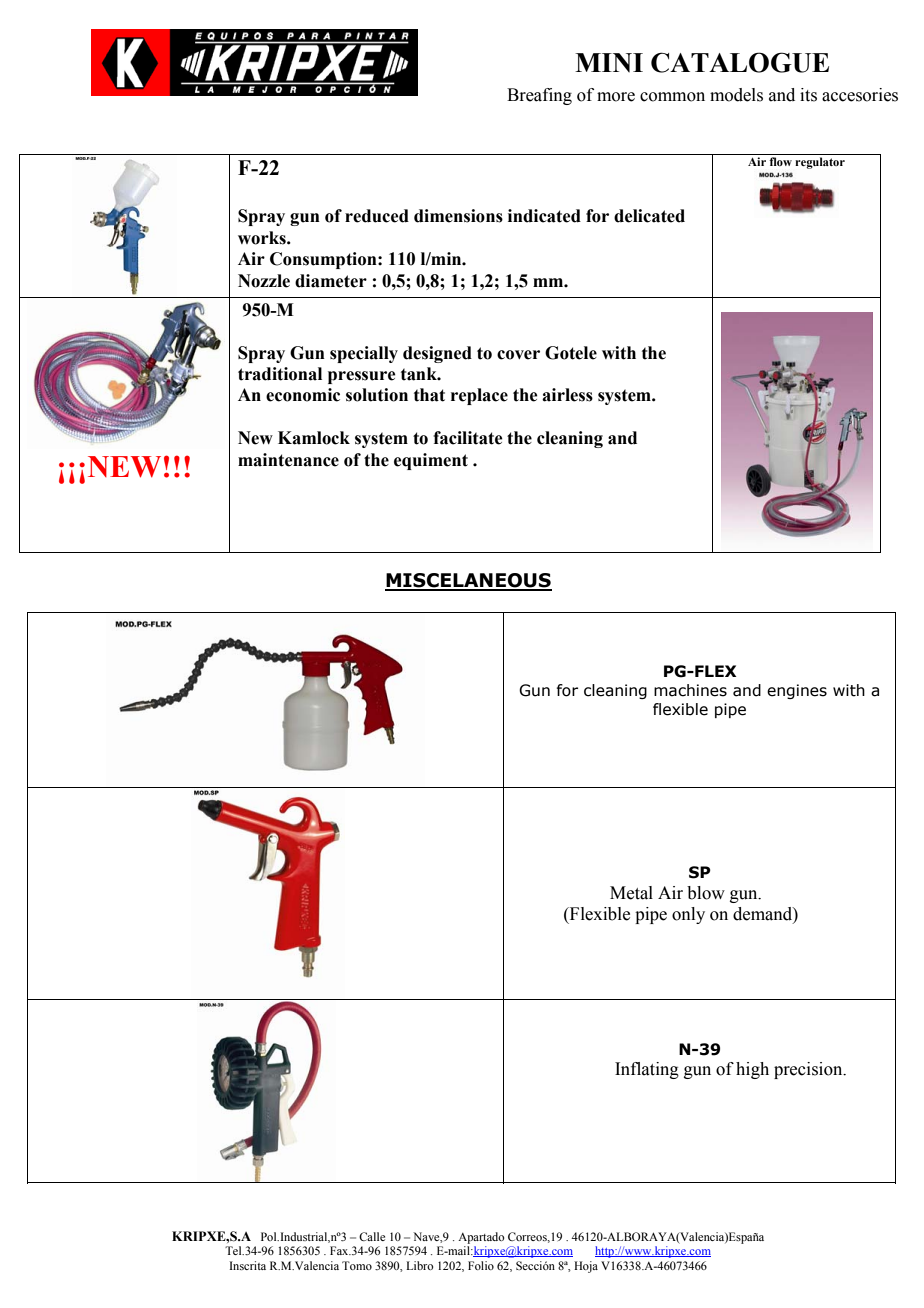 This screenshot has height=1308, width=924. Describe the element at coordinates (357, 1265) in the screenshot. I see `Tomo` at that location.
